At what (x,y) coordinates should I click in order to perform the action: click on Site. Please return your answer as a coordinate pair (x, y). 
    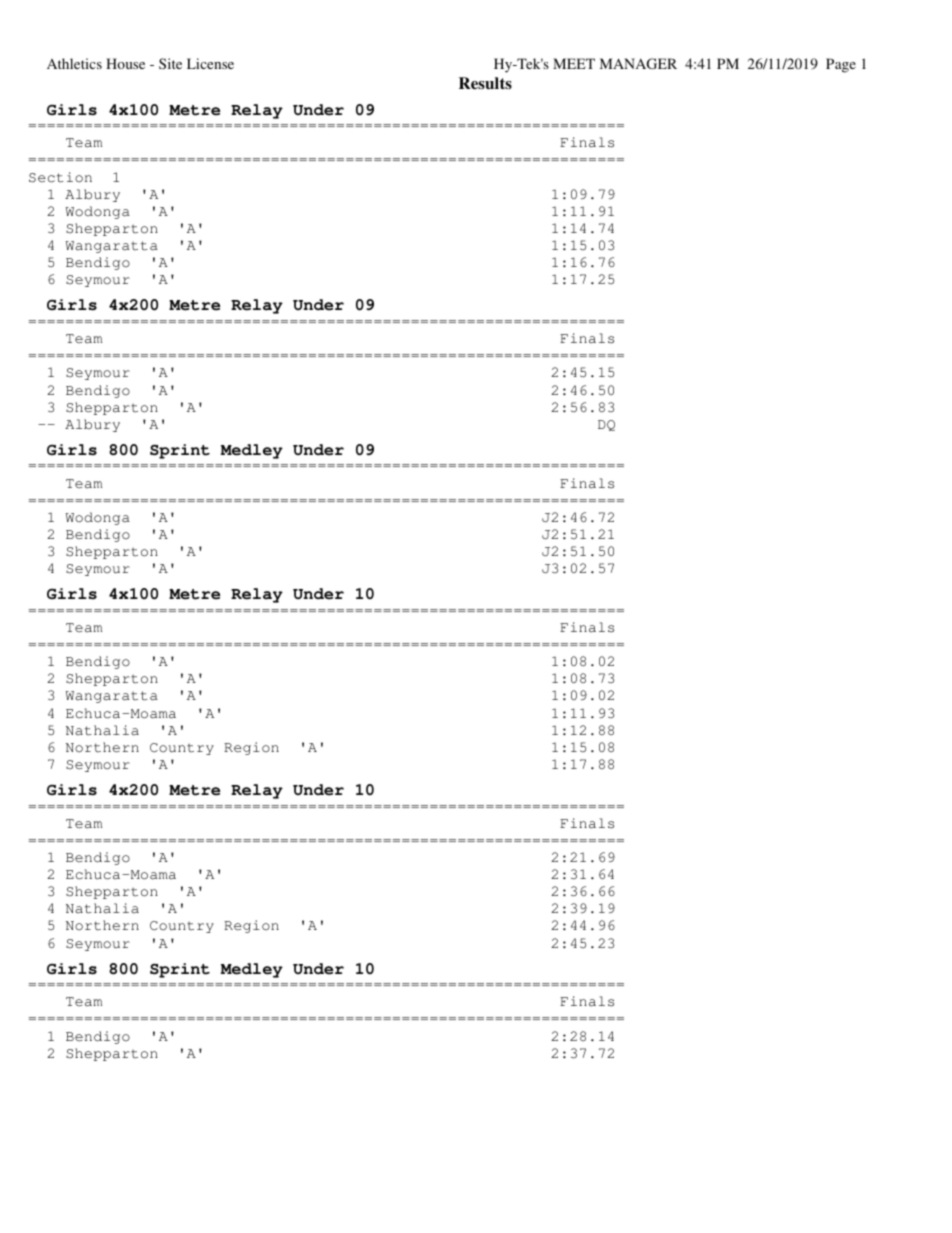
    Looking at the image, I should click on (170, 63).
